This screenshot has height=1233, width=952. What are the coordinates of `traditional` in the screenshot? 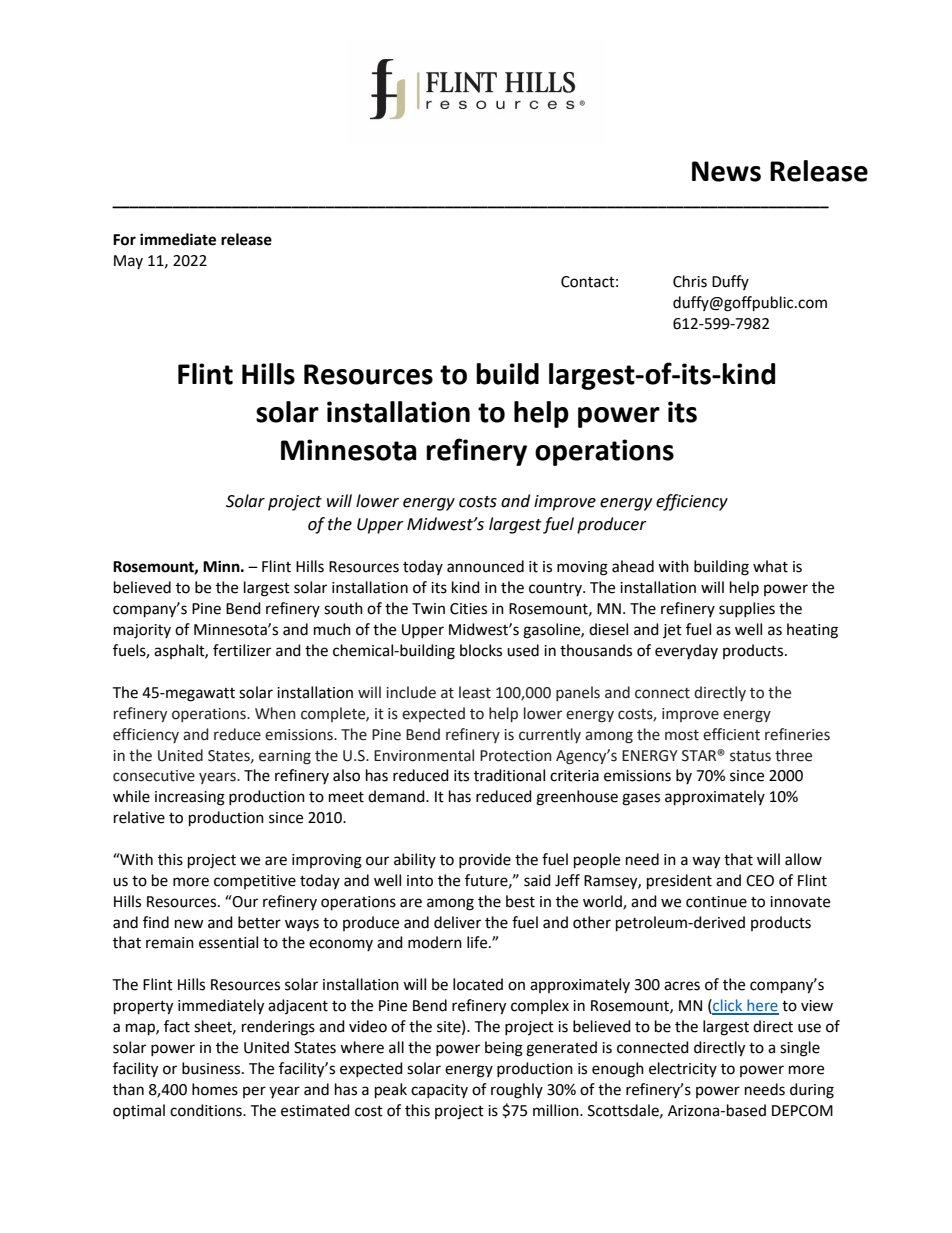 It's located at (509, 775).
